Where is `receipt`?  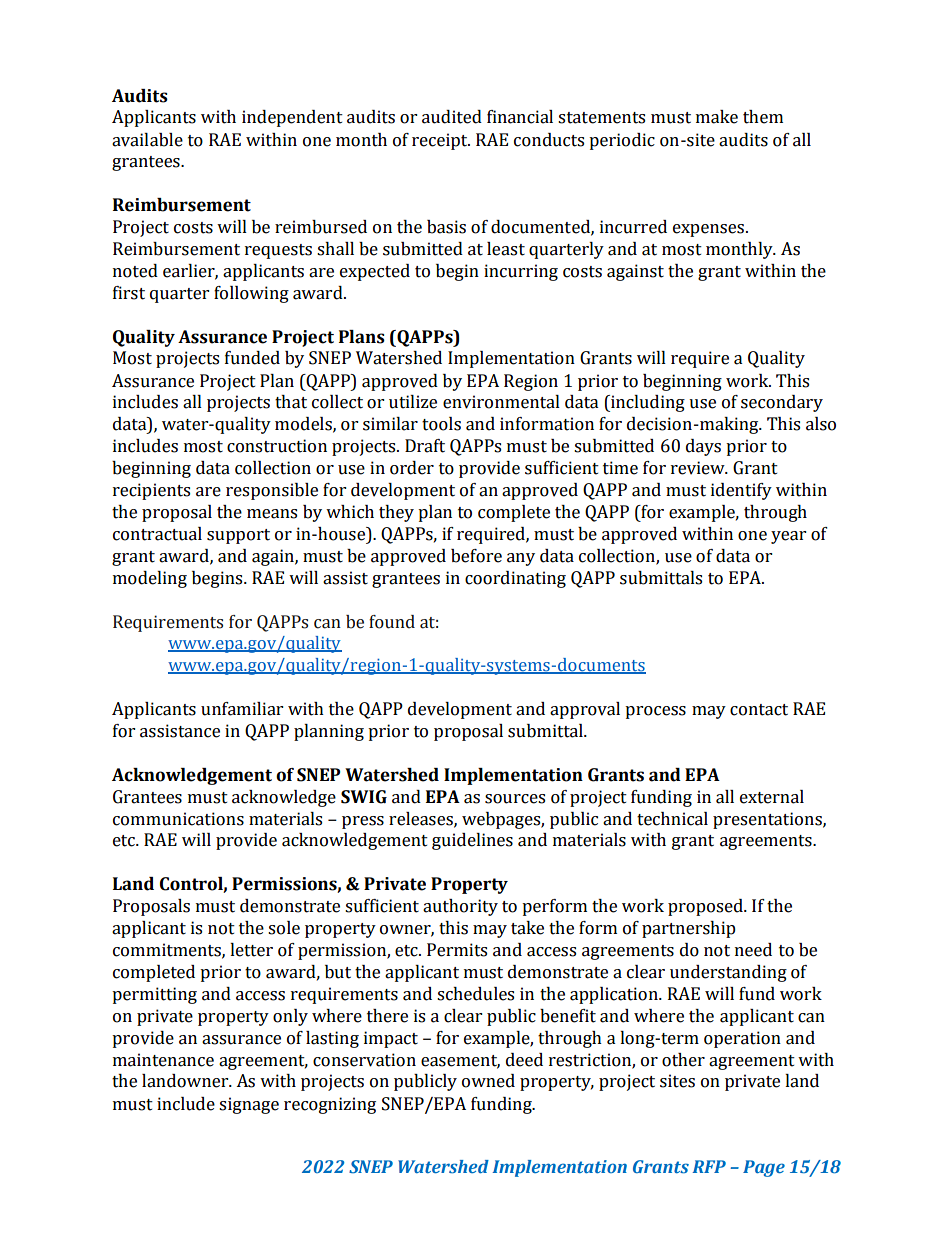
receipt is located at coordinates (441, 141).
